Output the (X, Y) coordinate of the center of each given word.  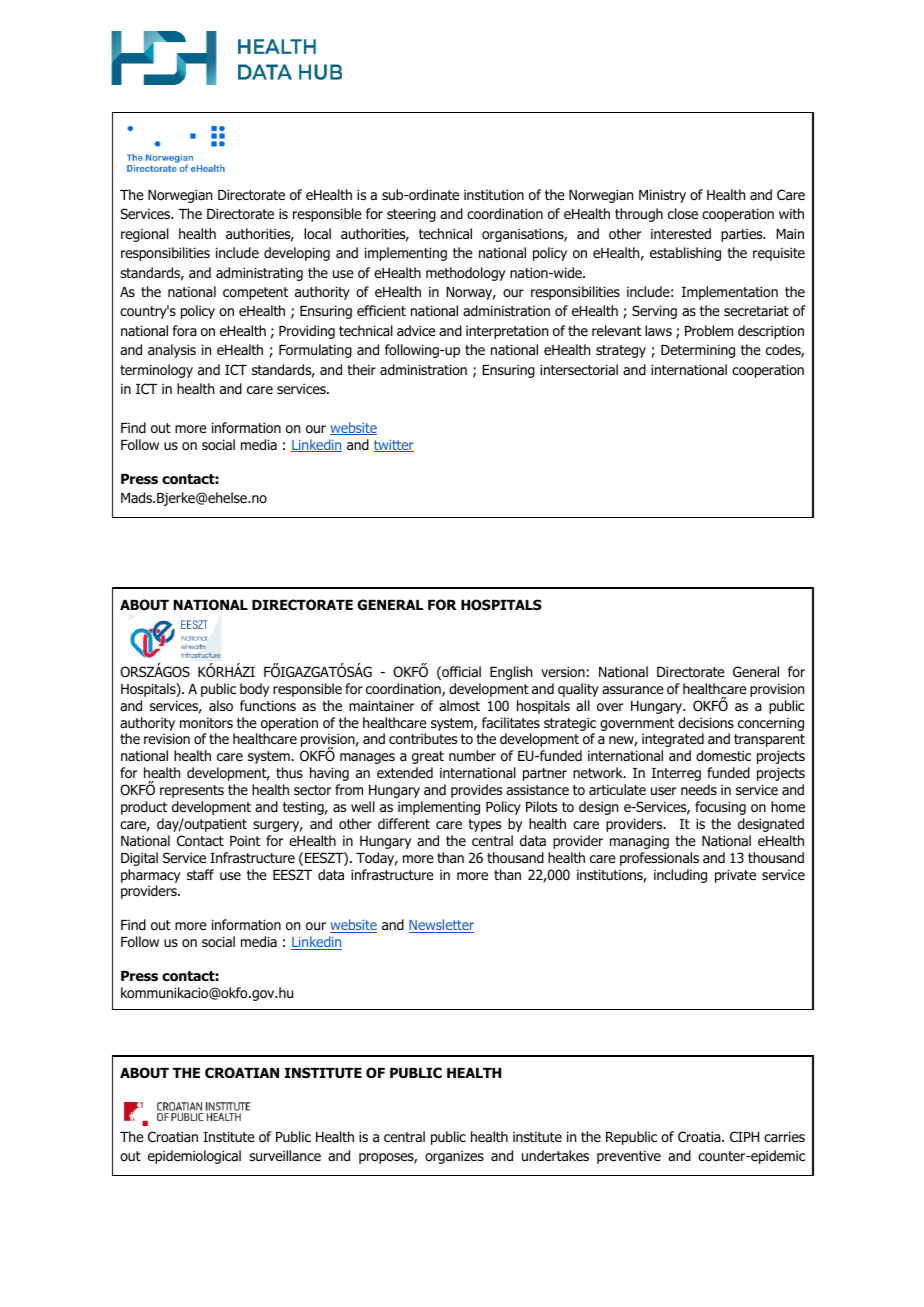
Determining (698, 351)
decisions (706, 722)
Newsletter (441, 926)
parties (743, 235)
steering (411, 215)
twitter (394, 446)
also (221, 706)
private (735, 876)
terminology (156, 371)
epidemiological (194, 1157)
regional (145, 235)
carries (784, 1136)
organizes (454, 1157)
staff (200, 874)
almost (459, 706)
